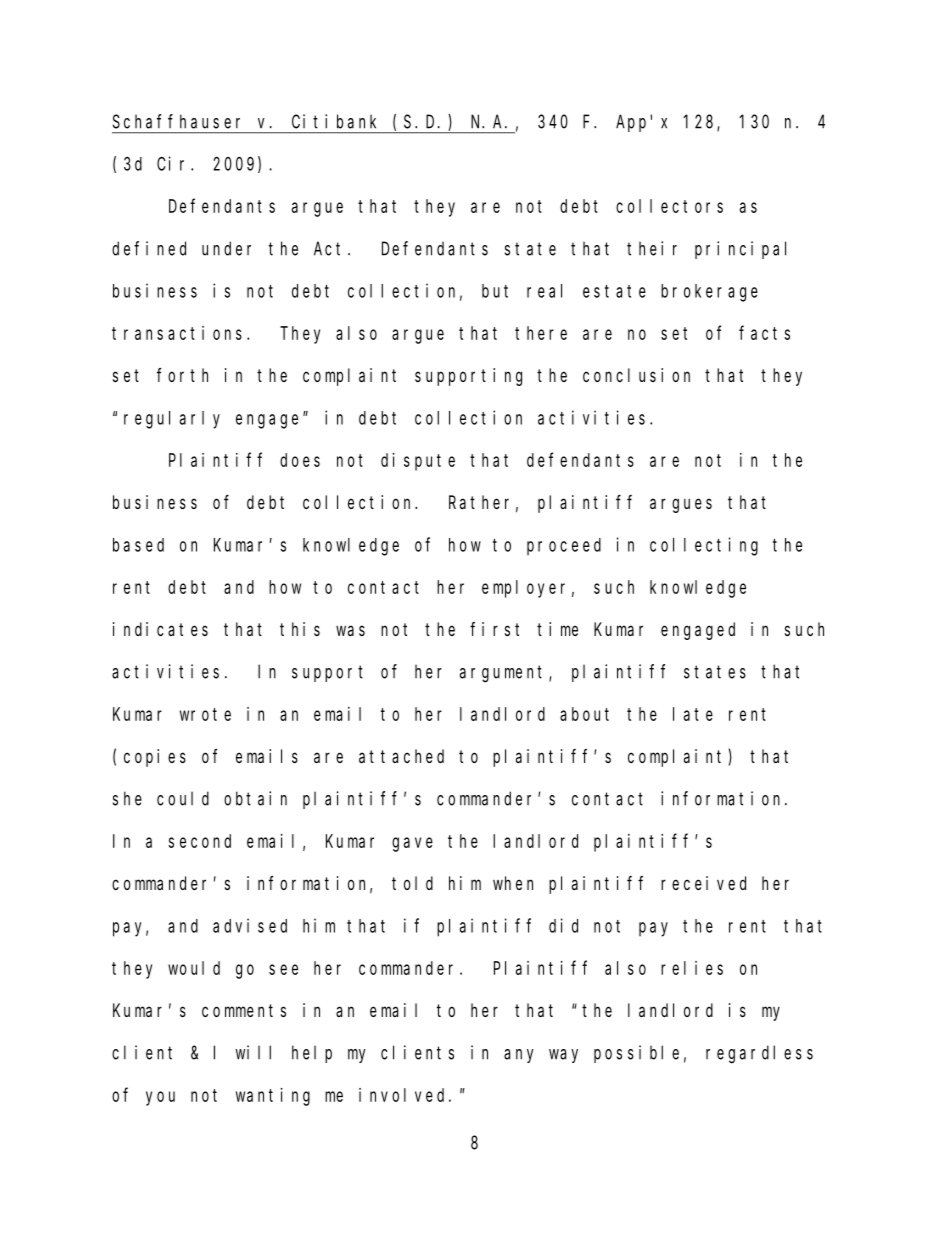 This screenshot has height=1233, width=952. I want to click on Citibank, so click(334, 121).
